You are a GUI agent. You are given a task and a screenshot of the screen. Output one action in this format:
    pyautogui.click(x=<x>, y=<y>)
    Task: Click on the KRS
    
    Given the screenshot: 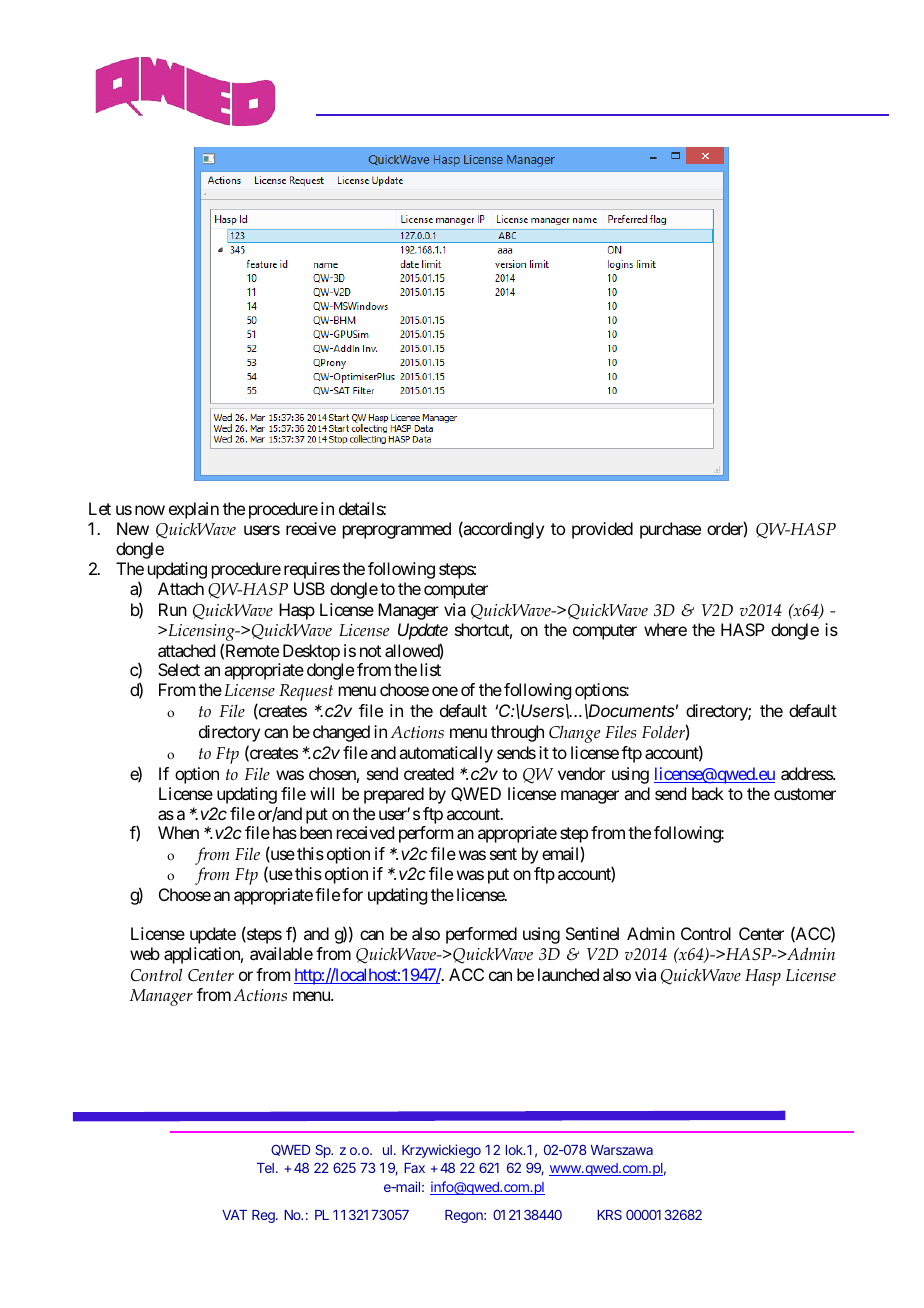 What is the action you would take?
    pyautogui.click(x=609, y=1214)
